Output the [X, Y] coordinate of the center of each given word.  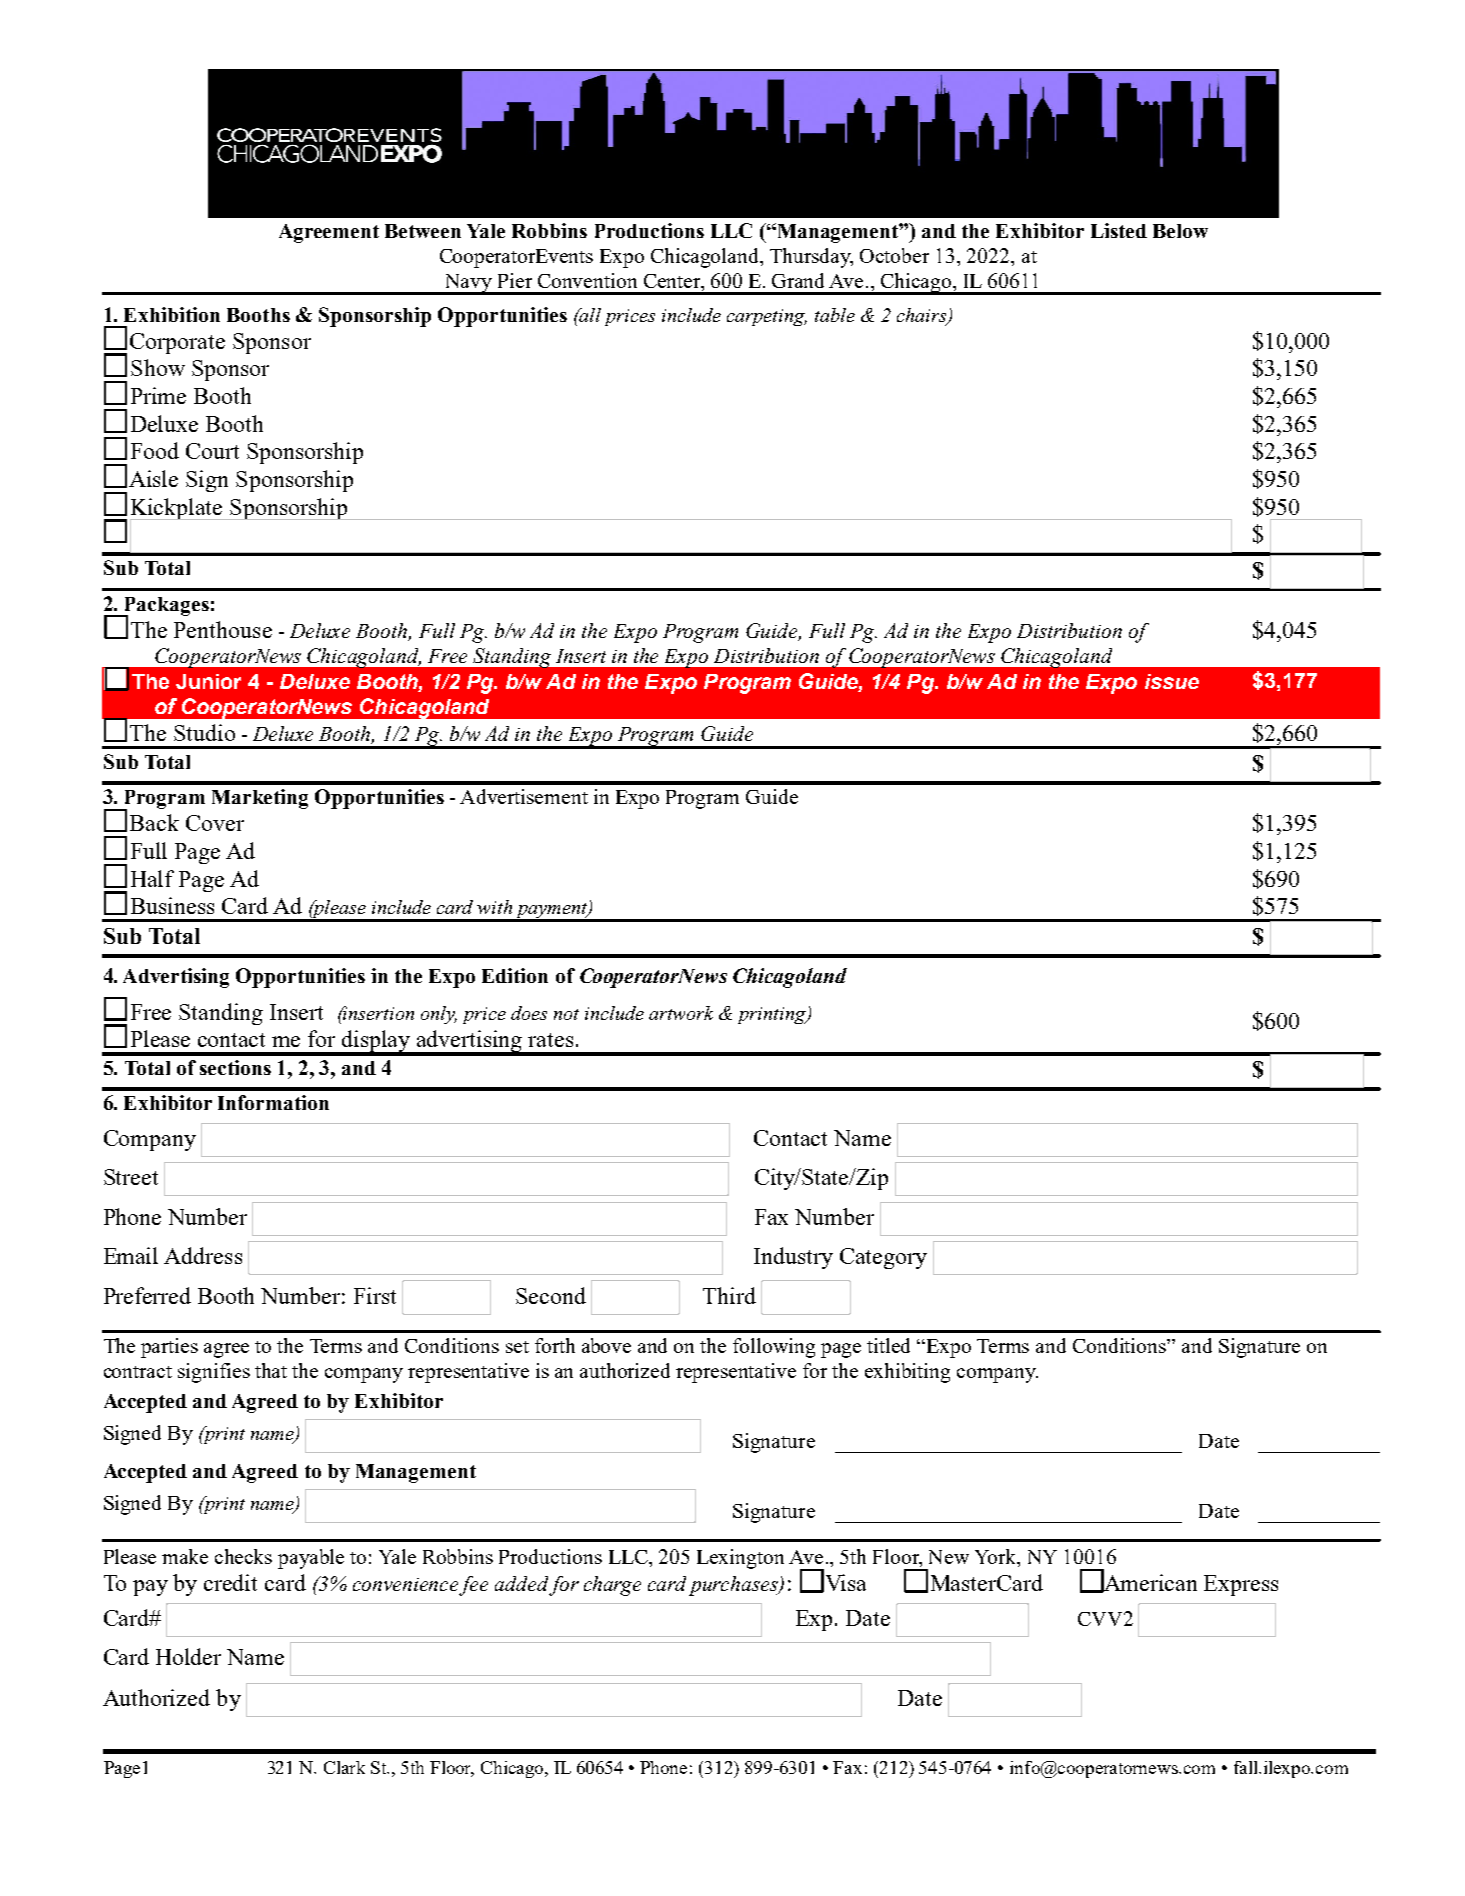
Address [203, 1255]
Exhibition [172, 314]
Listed [1119, 230]
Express [1241, 1585]
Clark [344, 1767]
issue [1172, 681]
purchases [734, 1586]
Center [673, 281]
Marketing [260, 799]
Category [883, 1258]
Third [729, 1295]
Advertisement [524, 796]
